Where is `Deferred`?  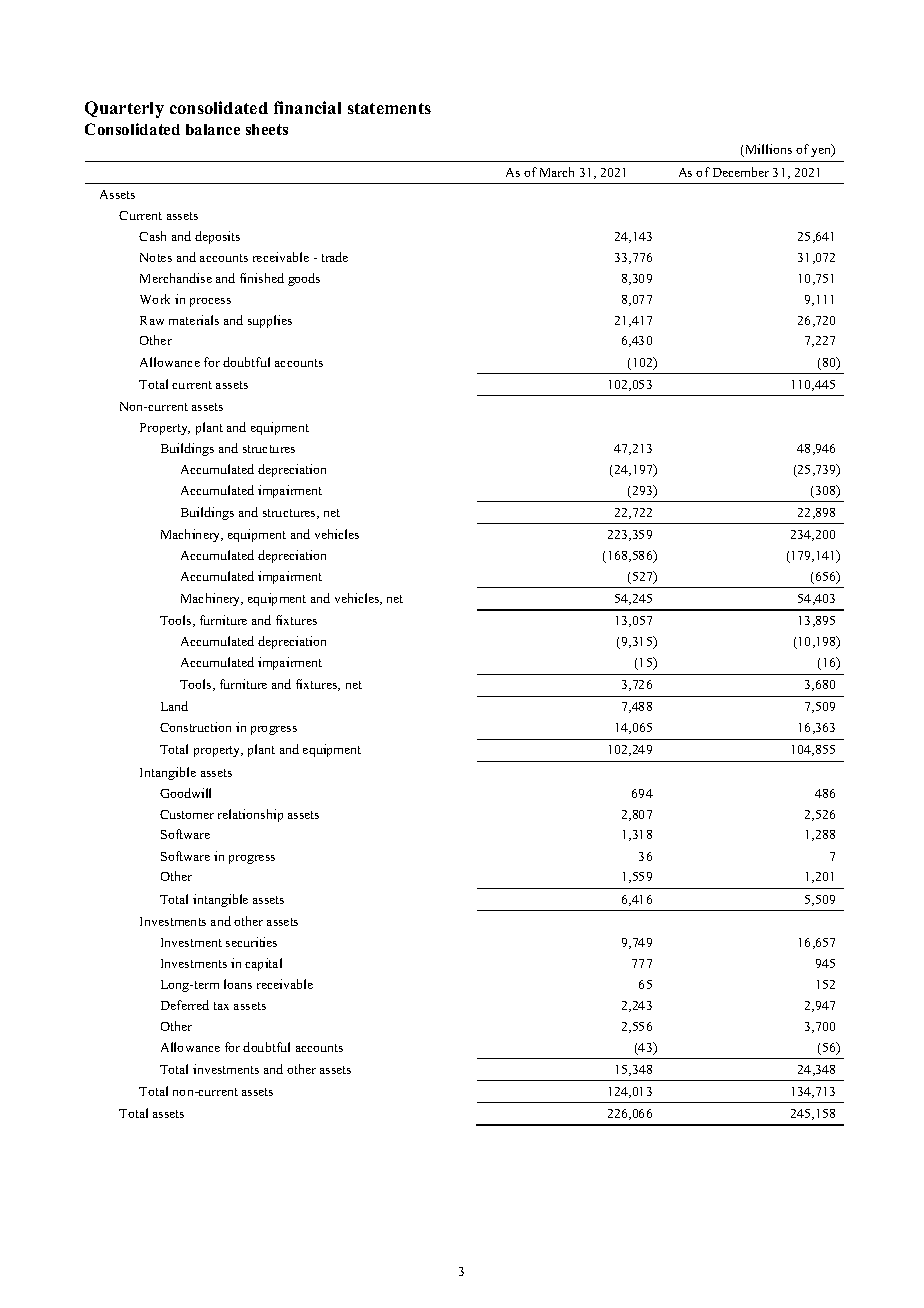 Deferred is located at coordinates (185, 1005).
